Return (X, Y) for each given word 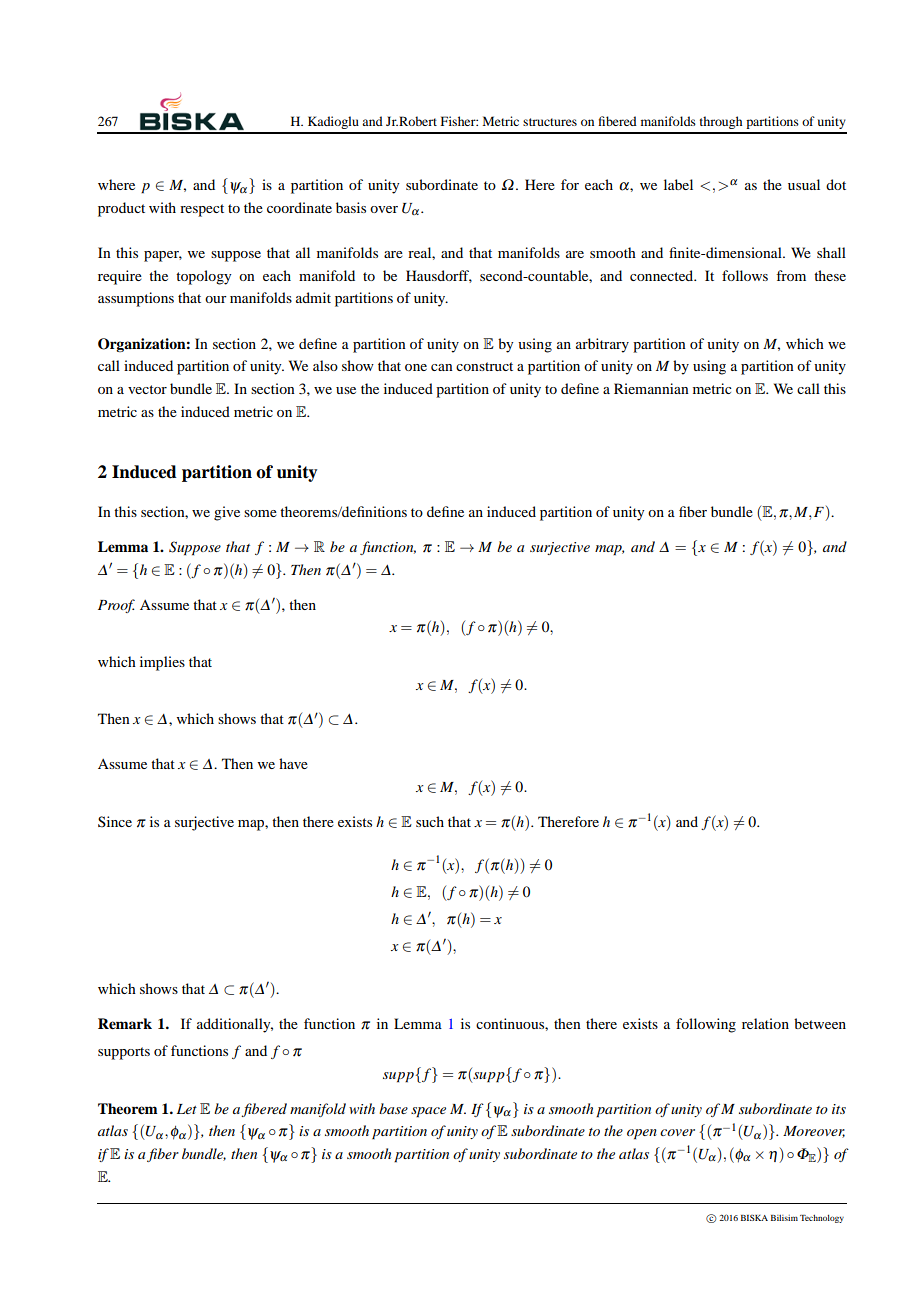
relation (765, 1023)
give (227, 513)
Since (115, 821)
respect (202, 210)
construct (484, 366)
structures (550, 122)
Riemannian (651, 388)
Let (187, 1109)
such (430, 821)
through (721, 122)
